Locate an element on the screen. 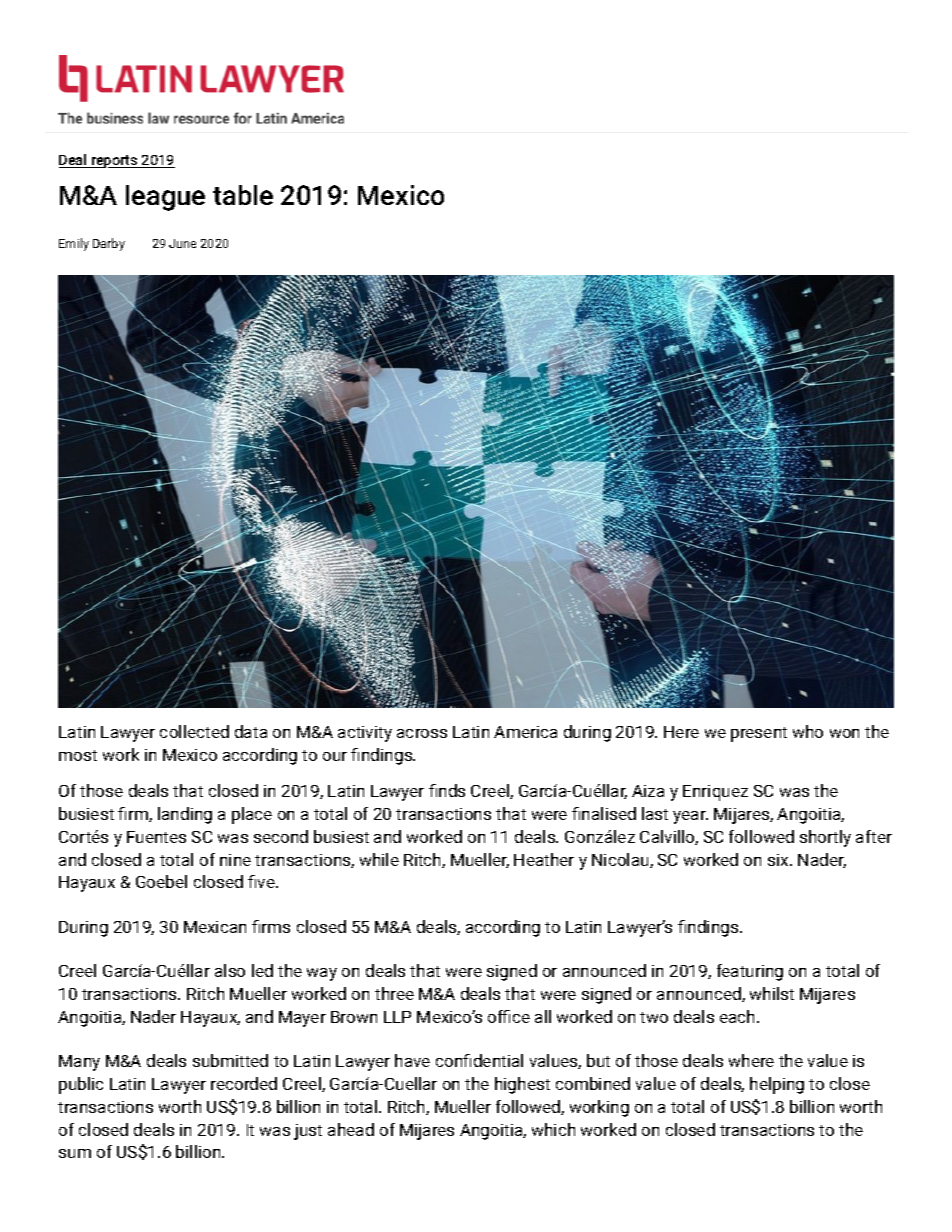  recorded is located at coordinates (244, 1083).
